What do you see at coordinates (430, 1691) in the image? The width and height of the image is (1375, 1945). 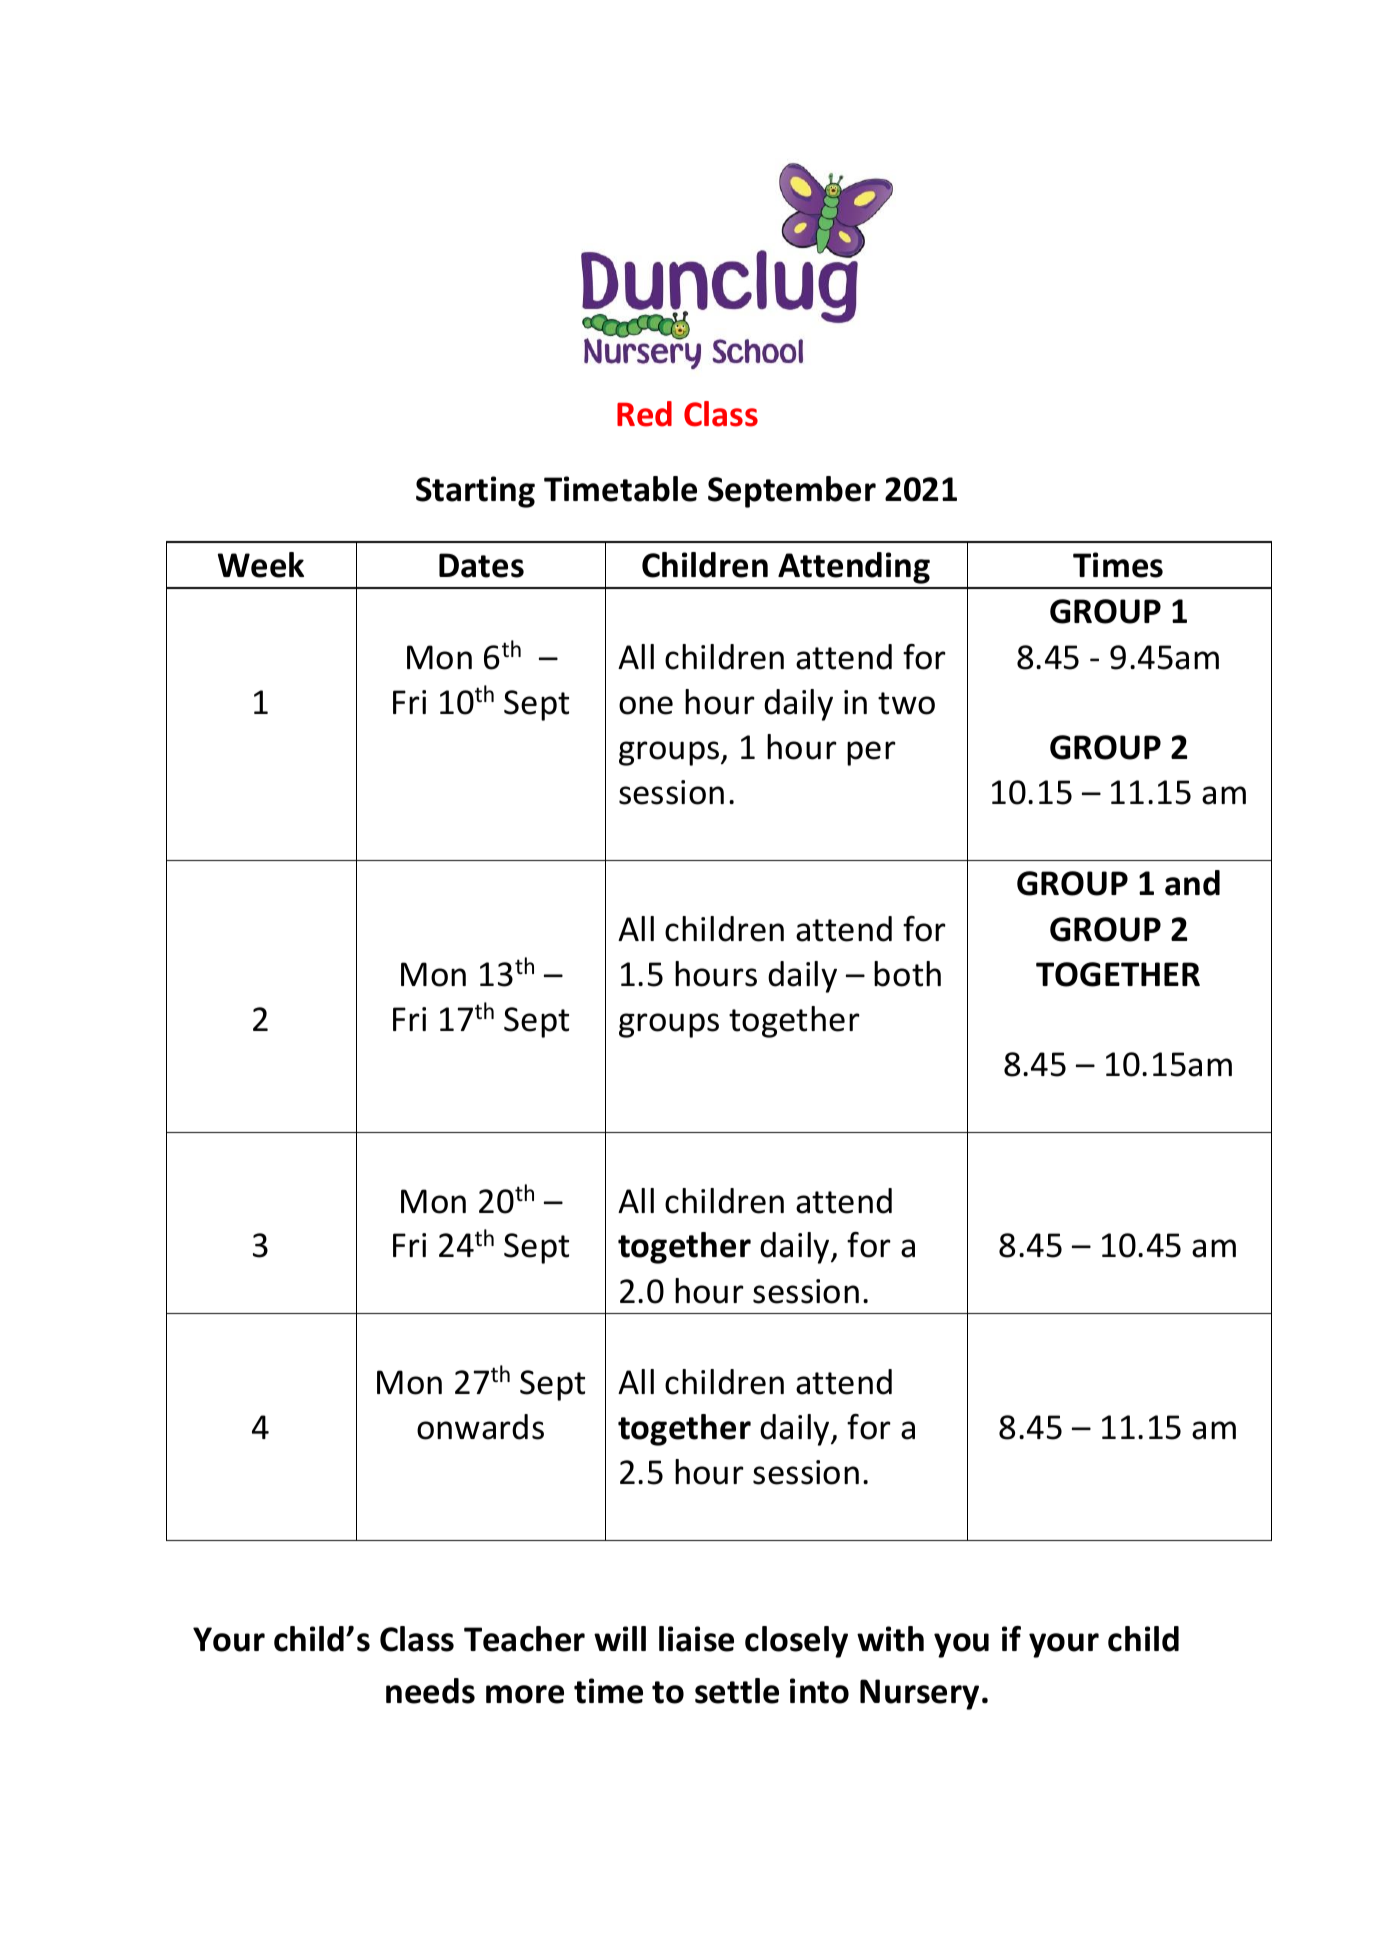 I see `needs` at bounding box center [430, 1691].
